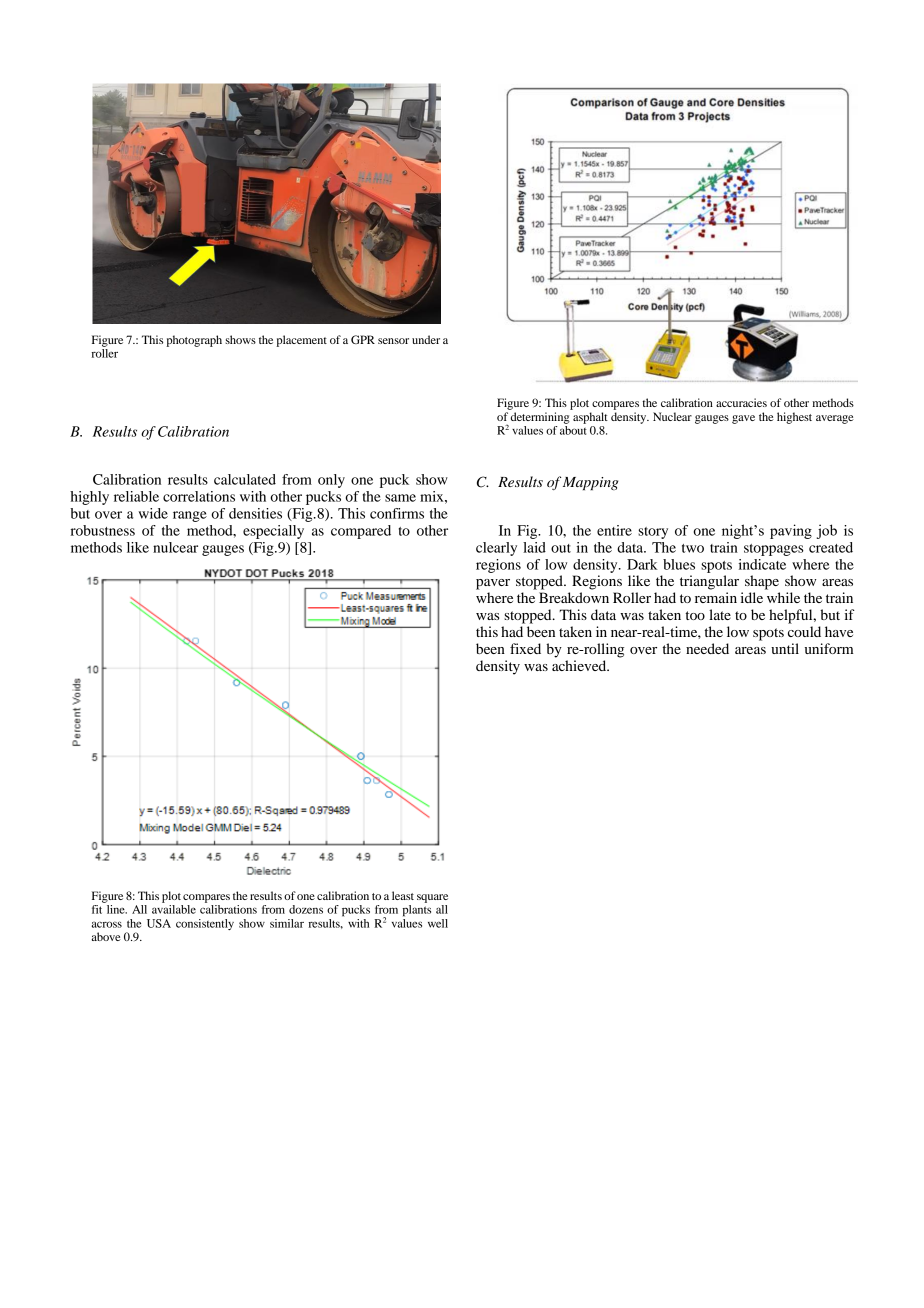 The width and height of the screenshot is (924, 1308). I want to click on achieved, so click(580, 665).
